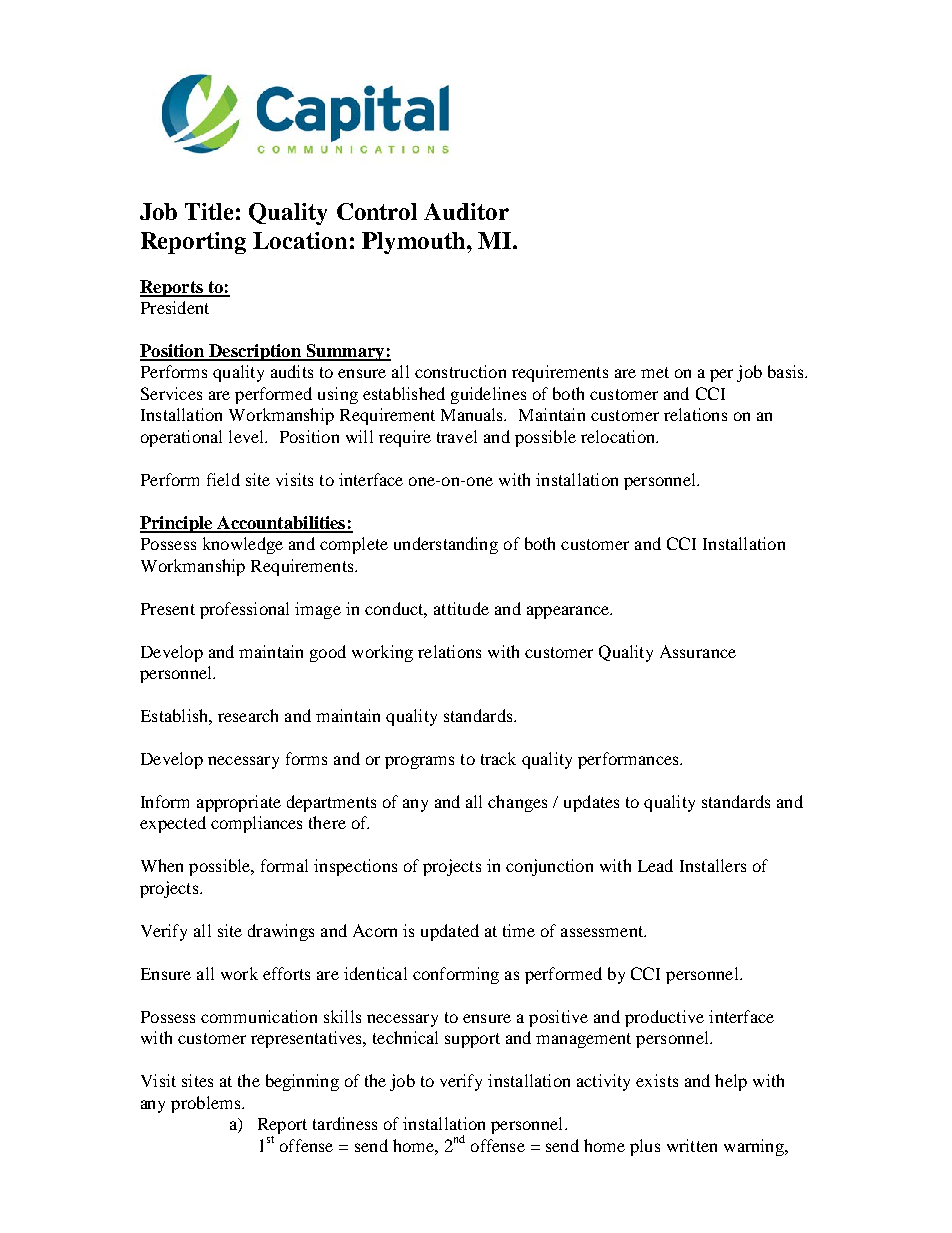  What do you see at coordinates (207, 1104) in the image?
I see `problems` at bounding box center [207, 1104].
